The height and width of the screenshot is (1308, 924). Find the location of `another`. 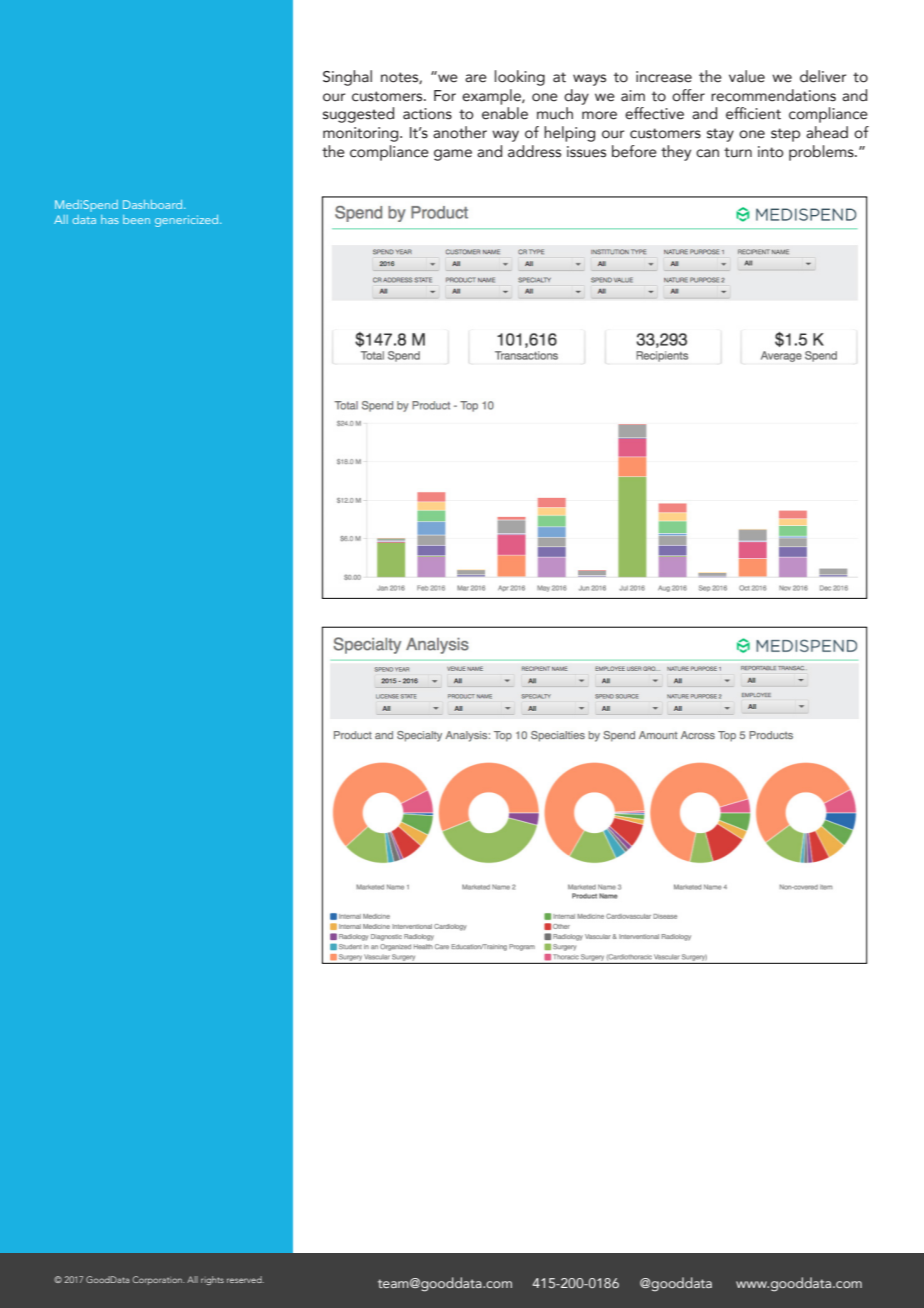

another is located at coordinates (460, 132).
